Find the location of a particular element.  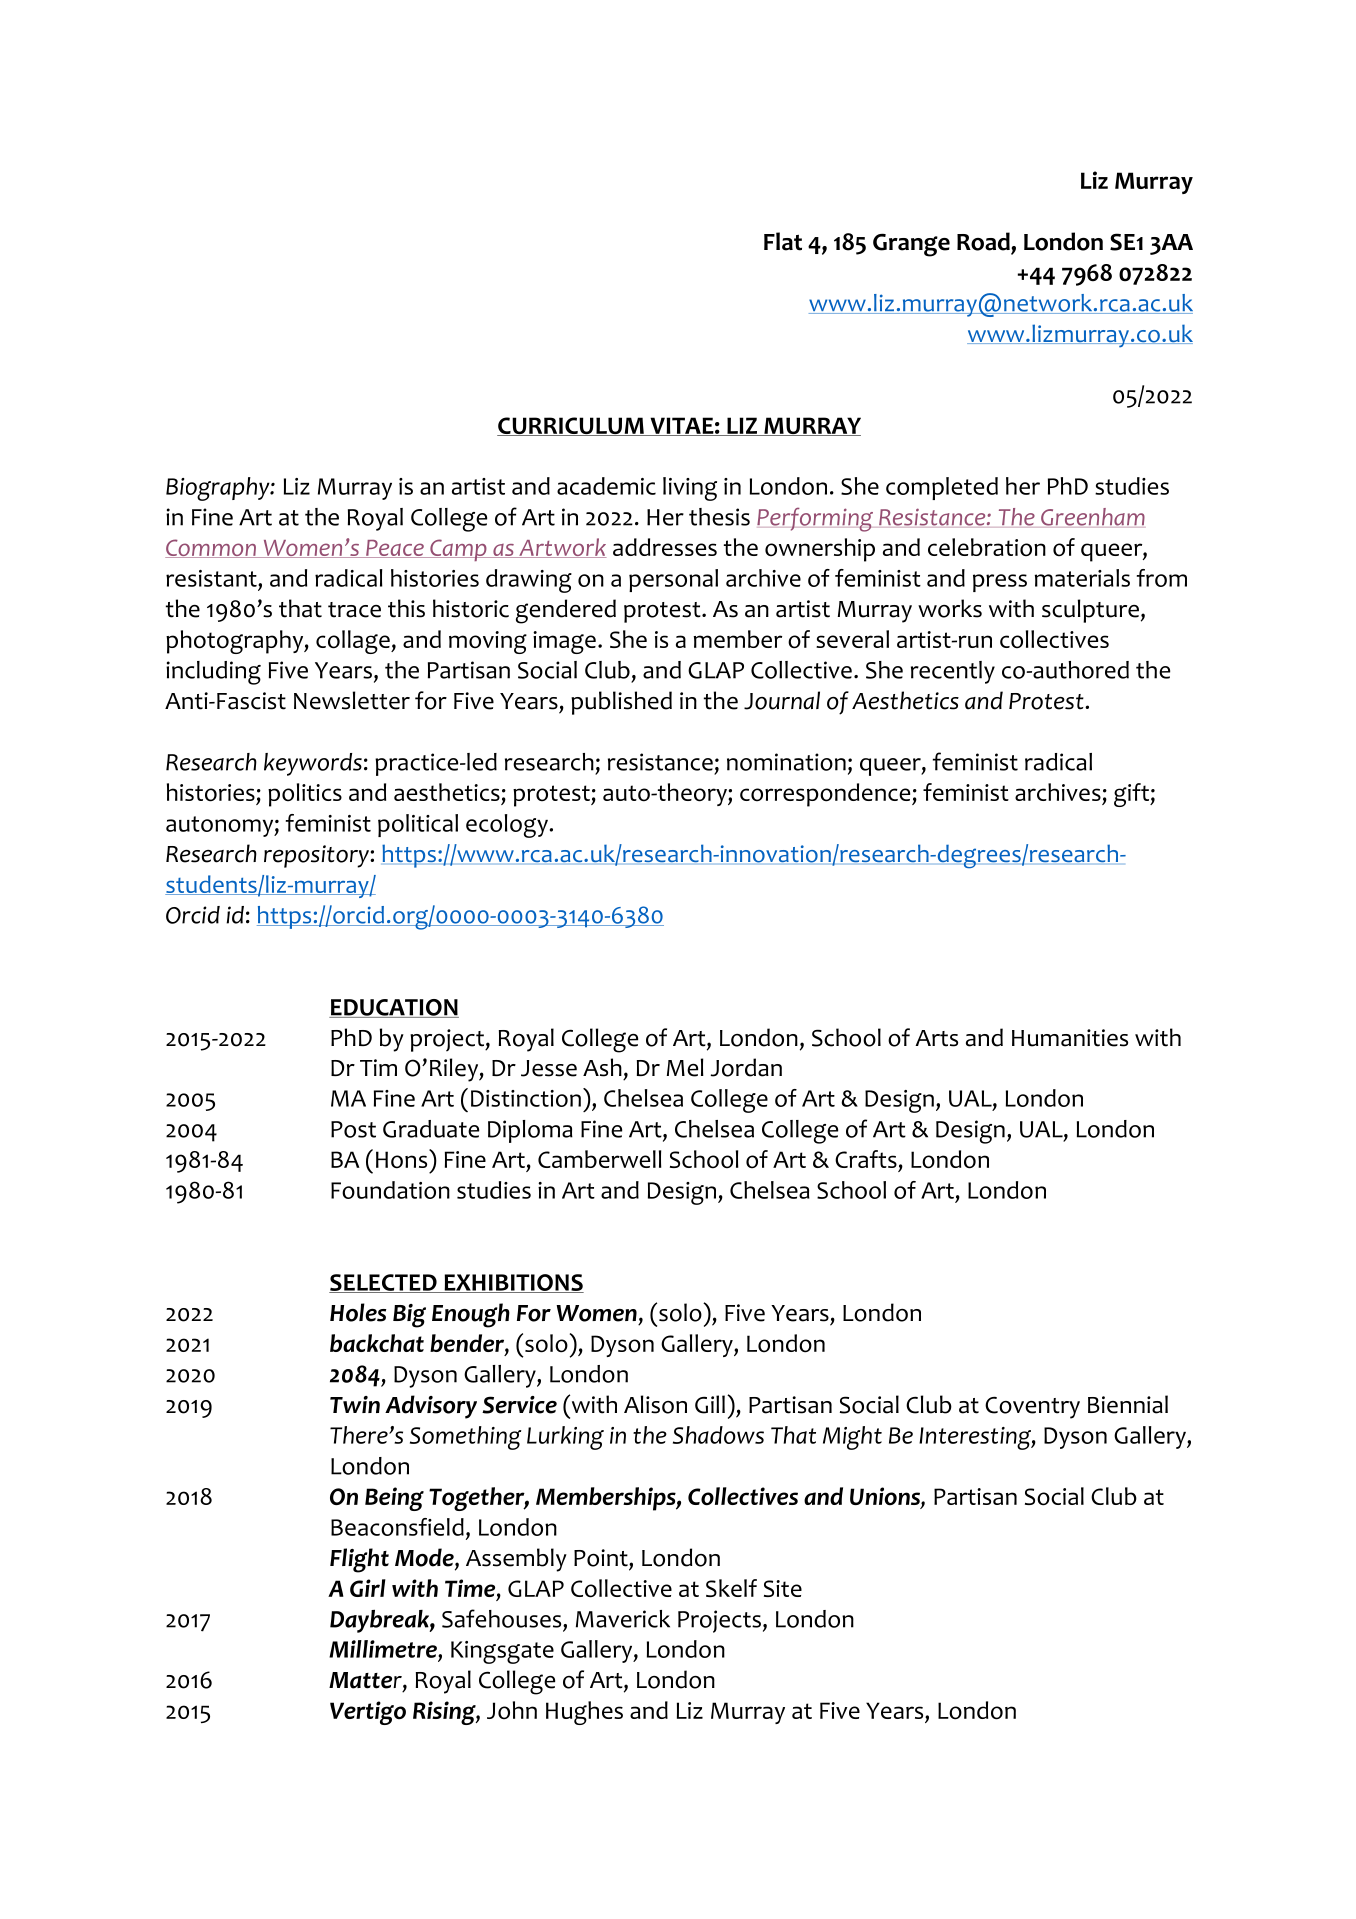

Road is located at coordinates (984, 241).
